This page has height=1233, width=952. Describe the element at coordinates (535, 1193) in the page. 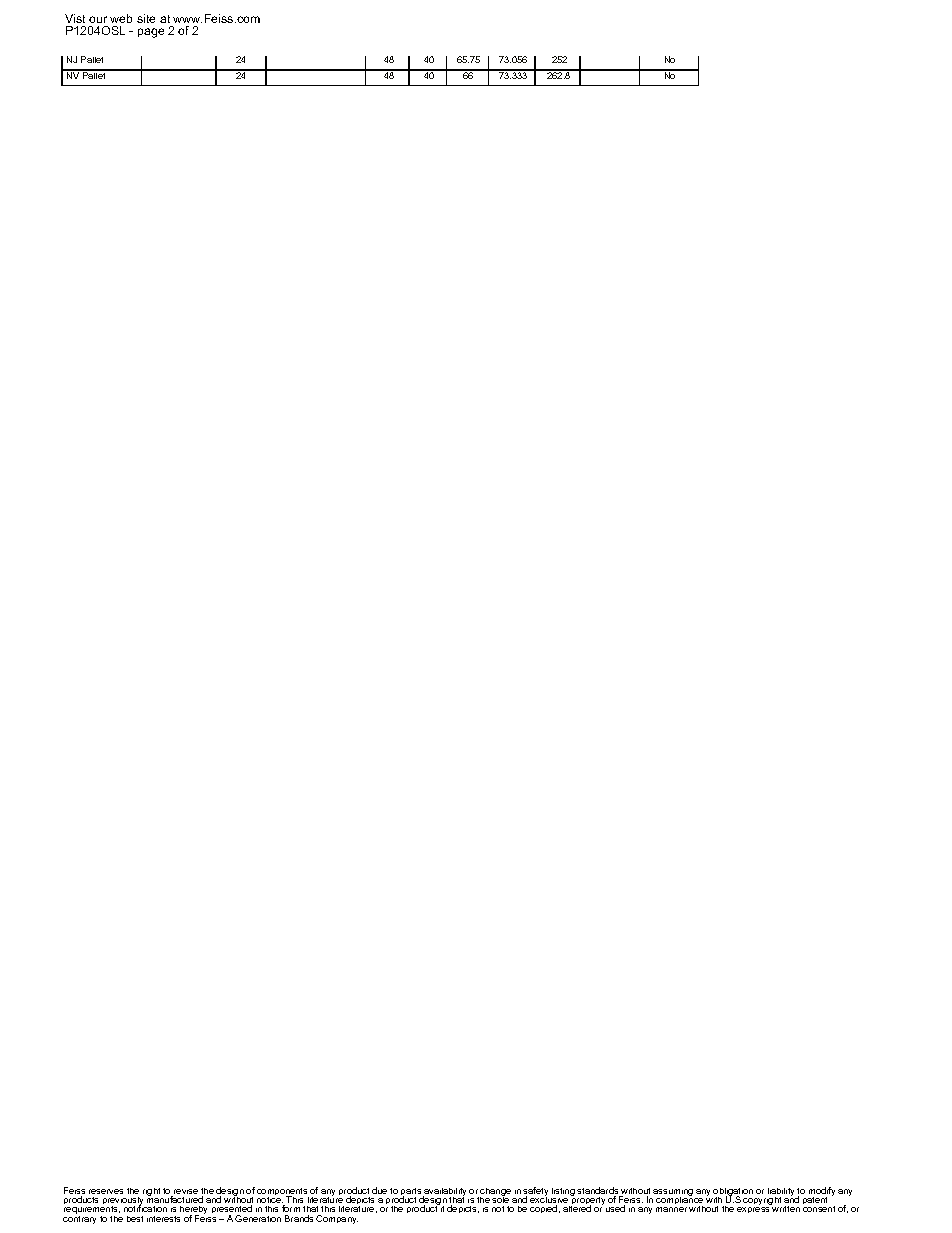

I see `safety` at that location.
